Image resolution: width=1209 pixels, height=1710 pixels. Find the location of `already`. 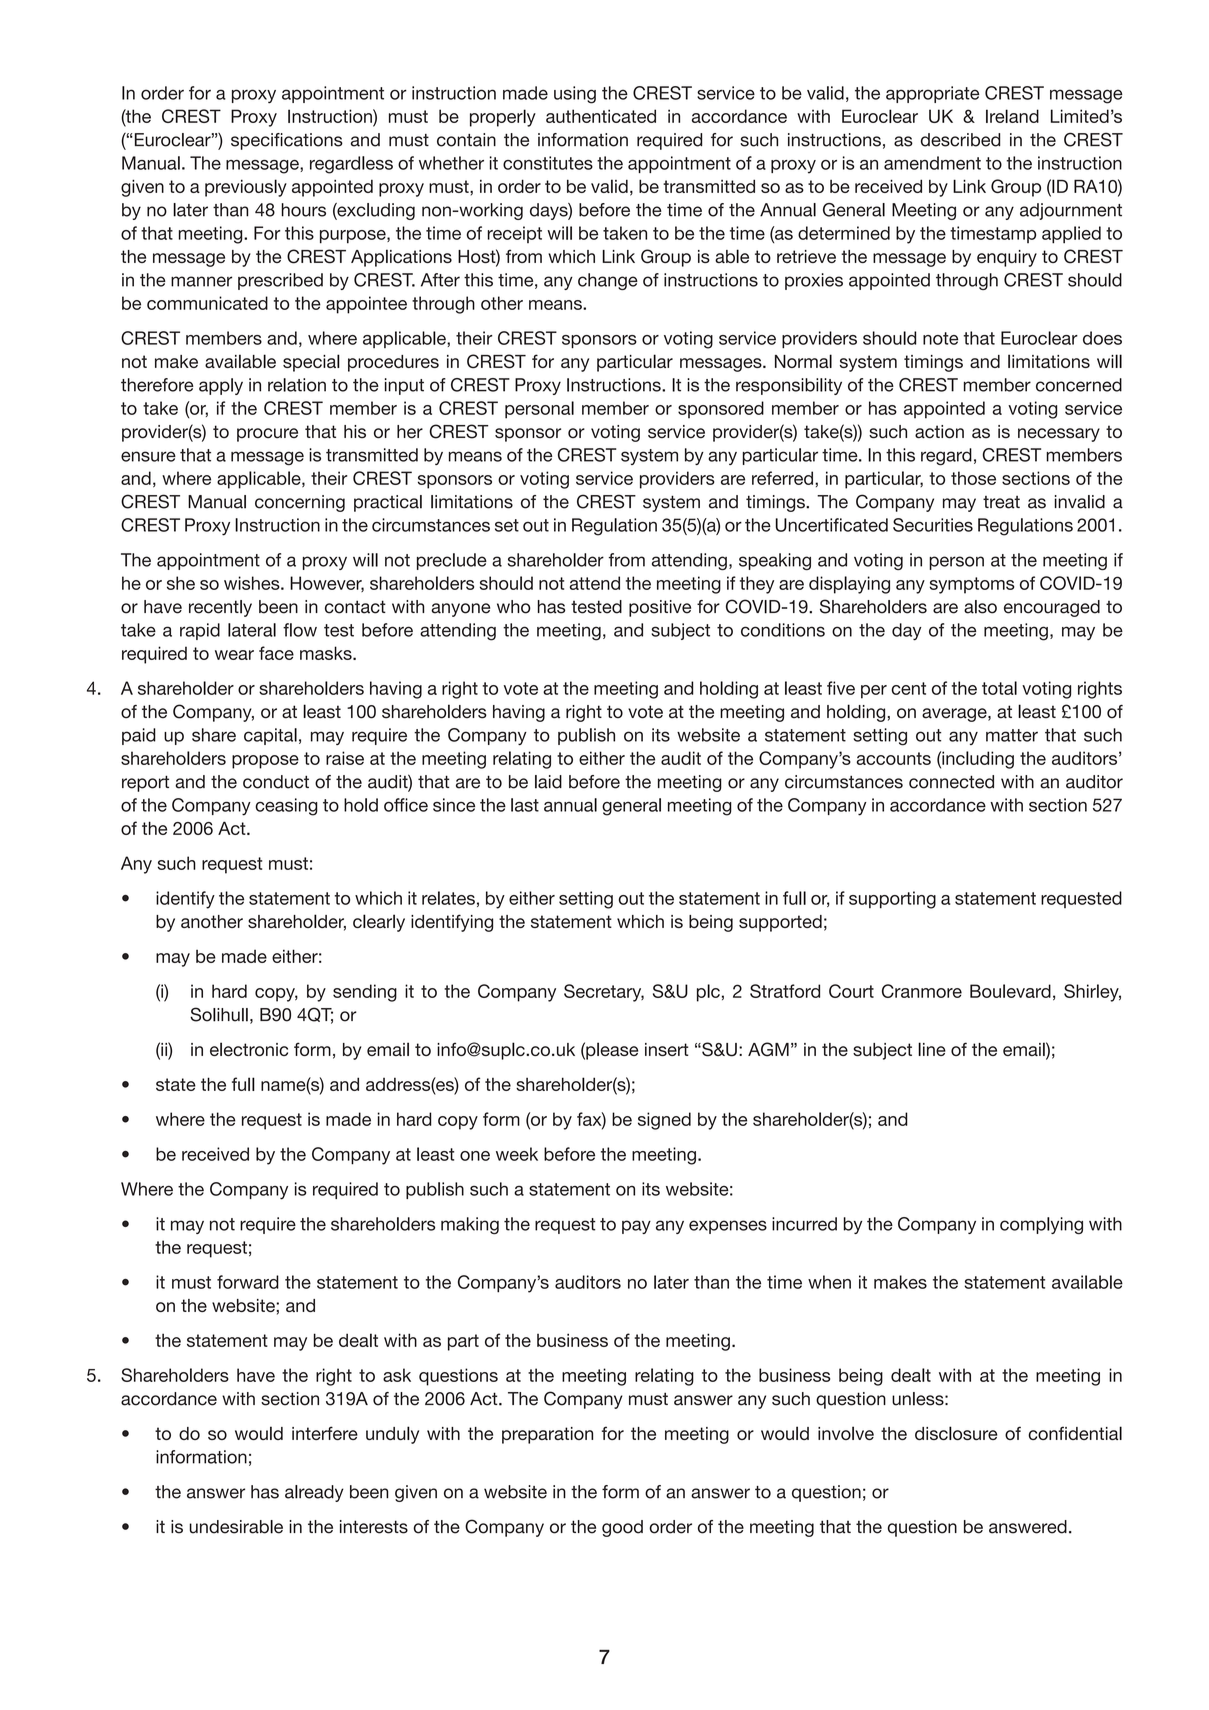

already is located at coordinates (314, 1493).
